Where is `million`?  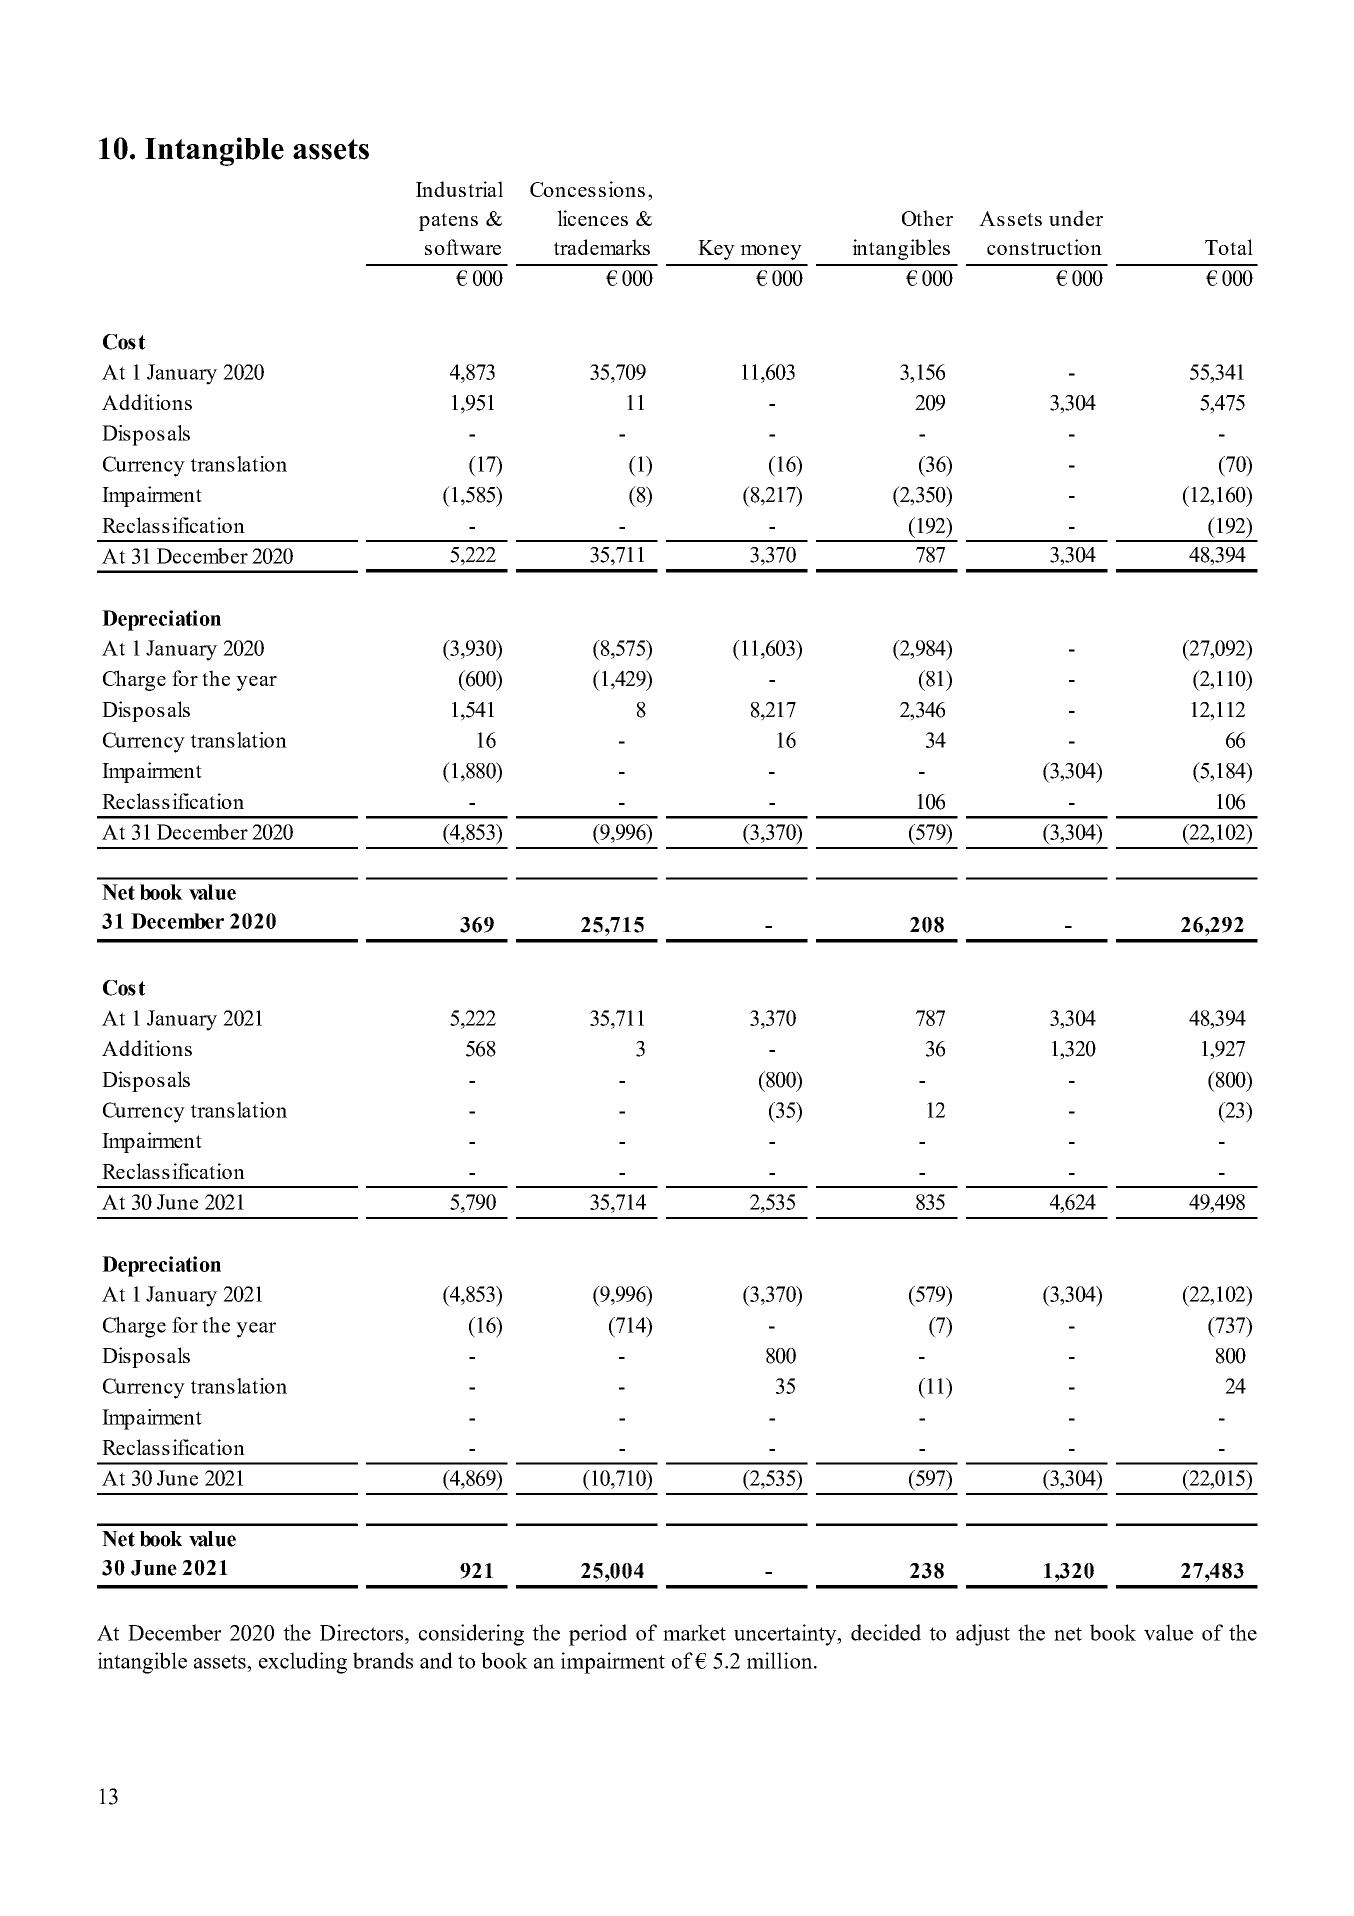 million is located at coordinates (781, 1660).
